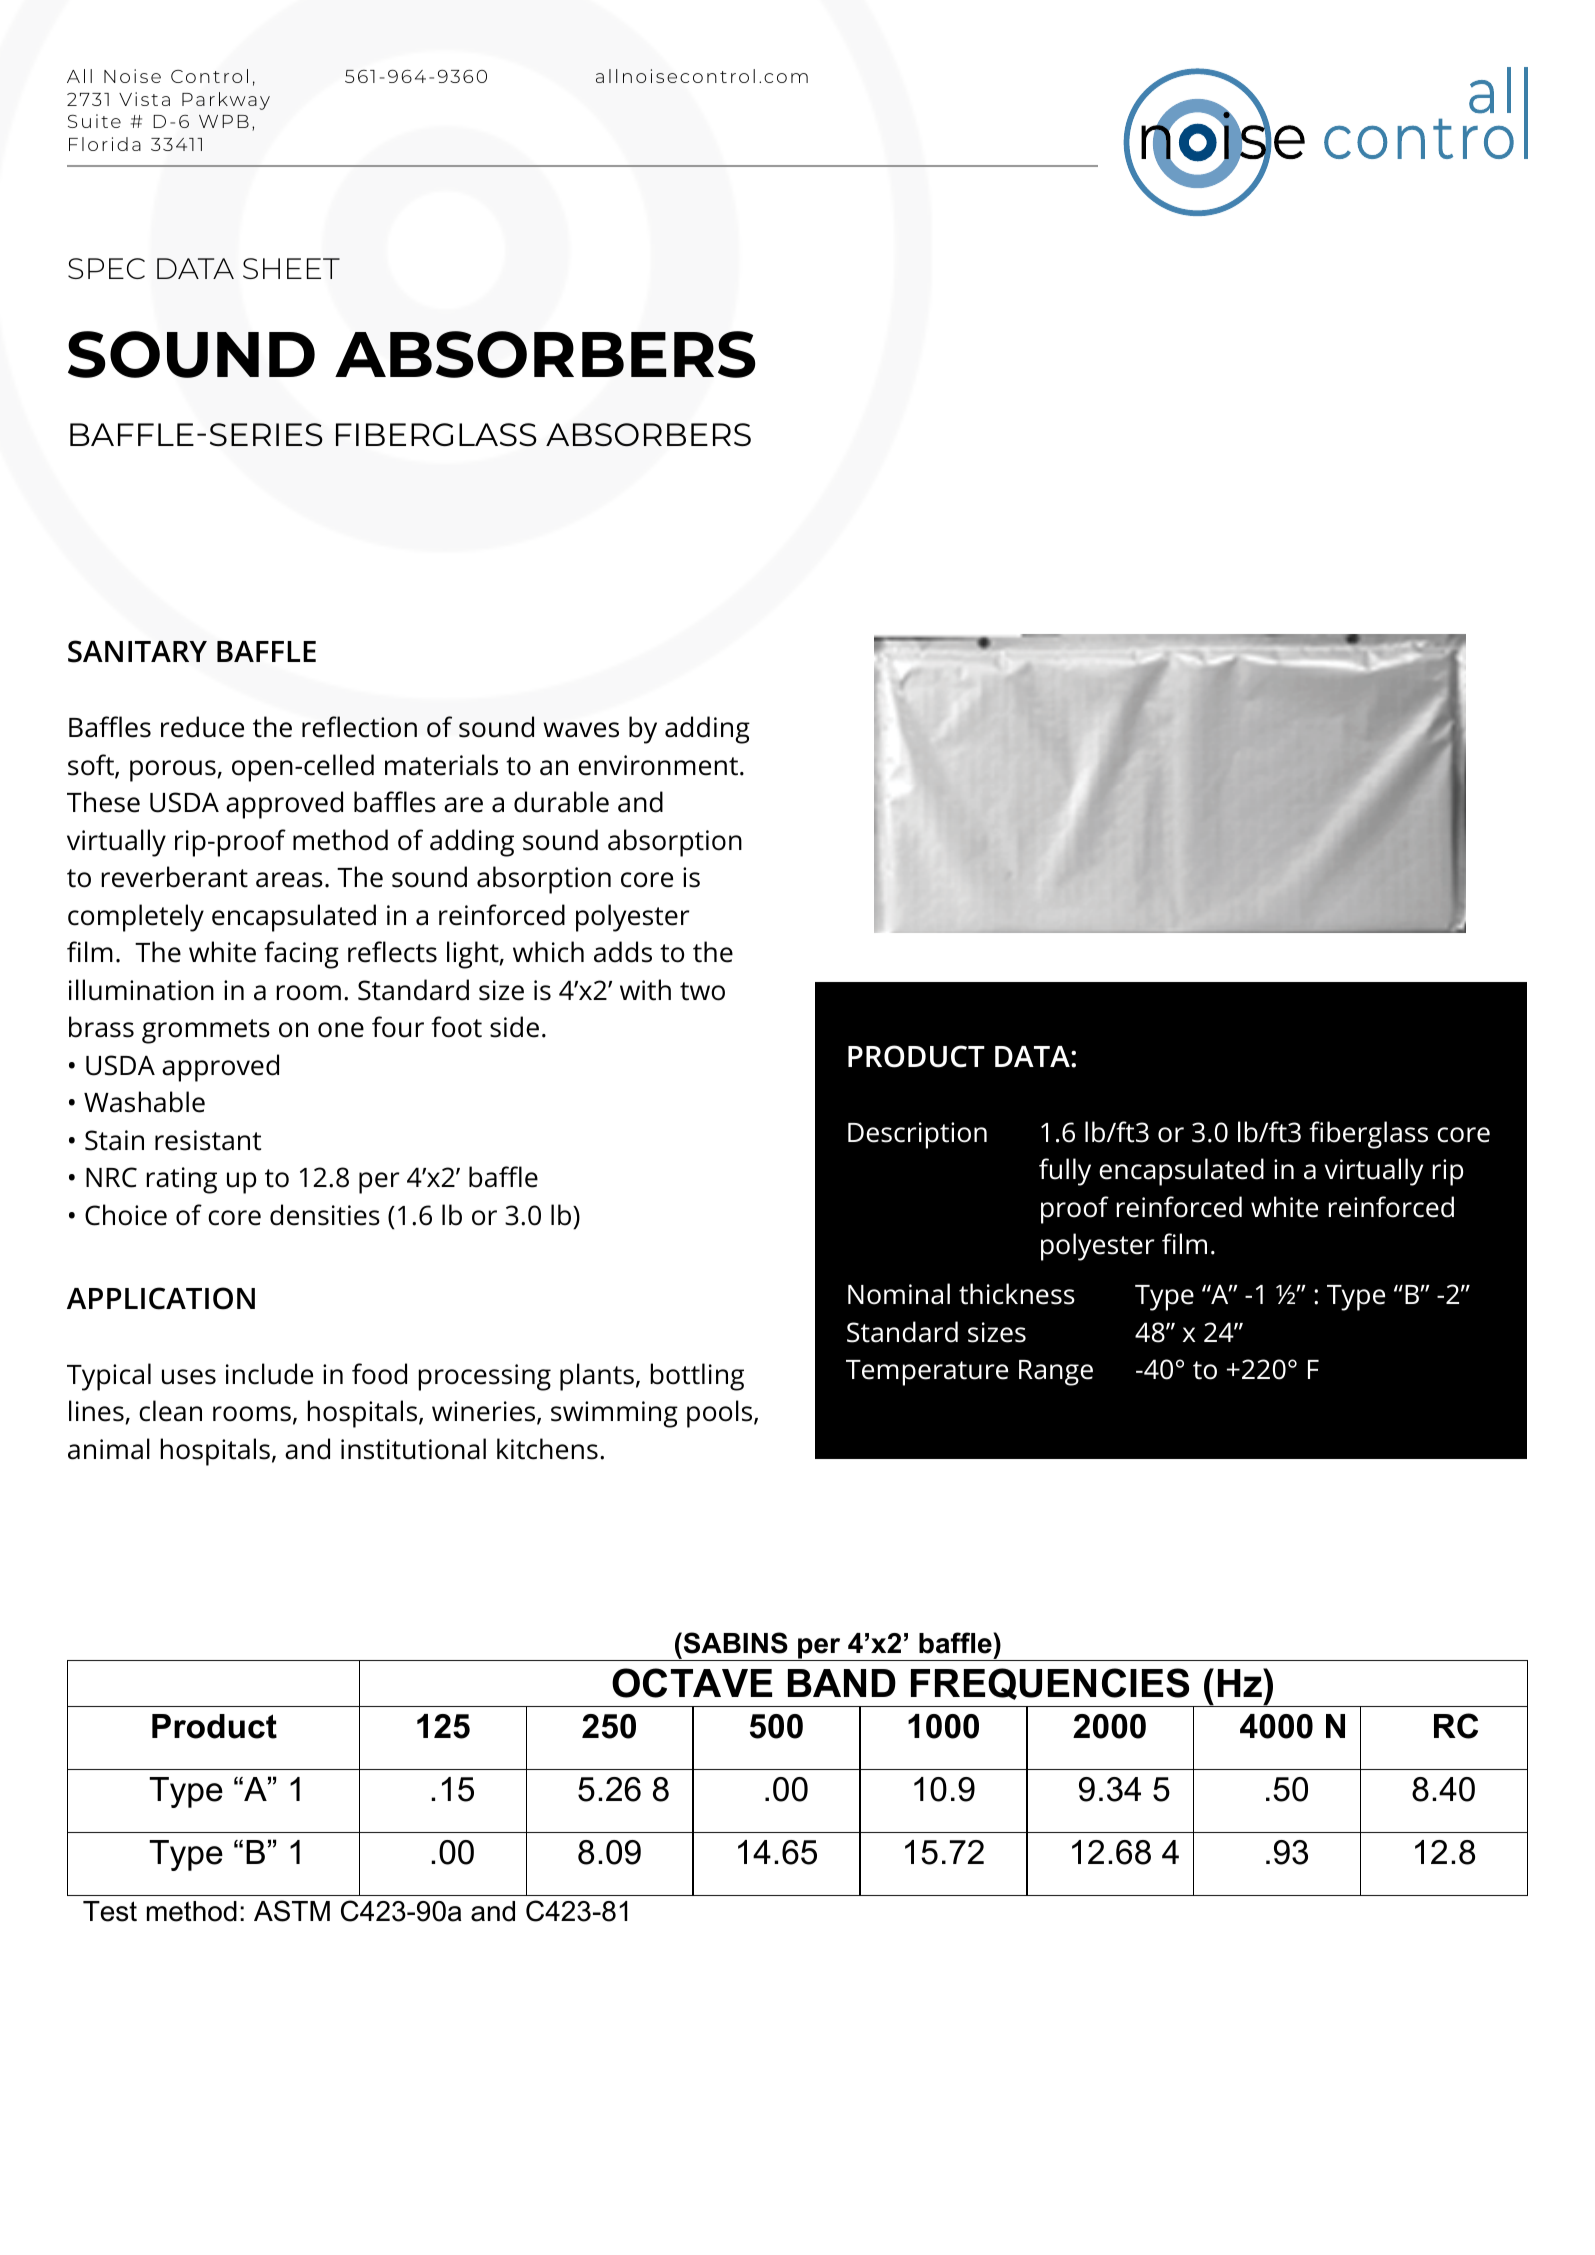 The height and width of the page is (2255, 1595). What do you see at coordinates (291, 268) in the page?
I see `SHEET` at bounding box center [291, 268].
